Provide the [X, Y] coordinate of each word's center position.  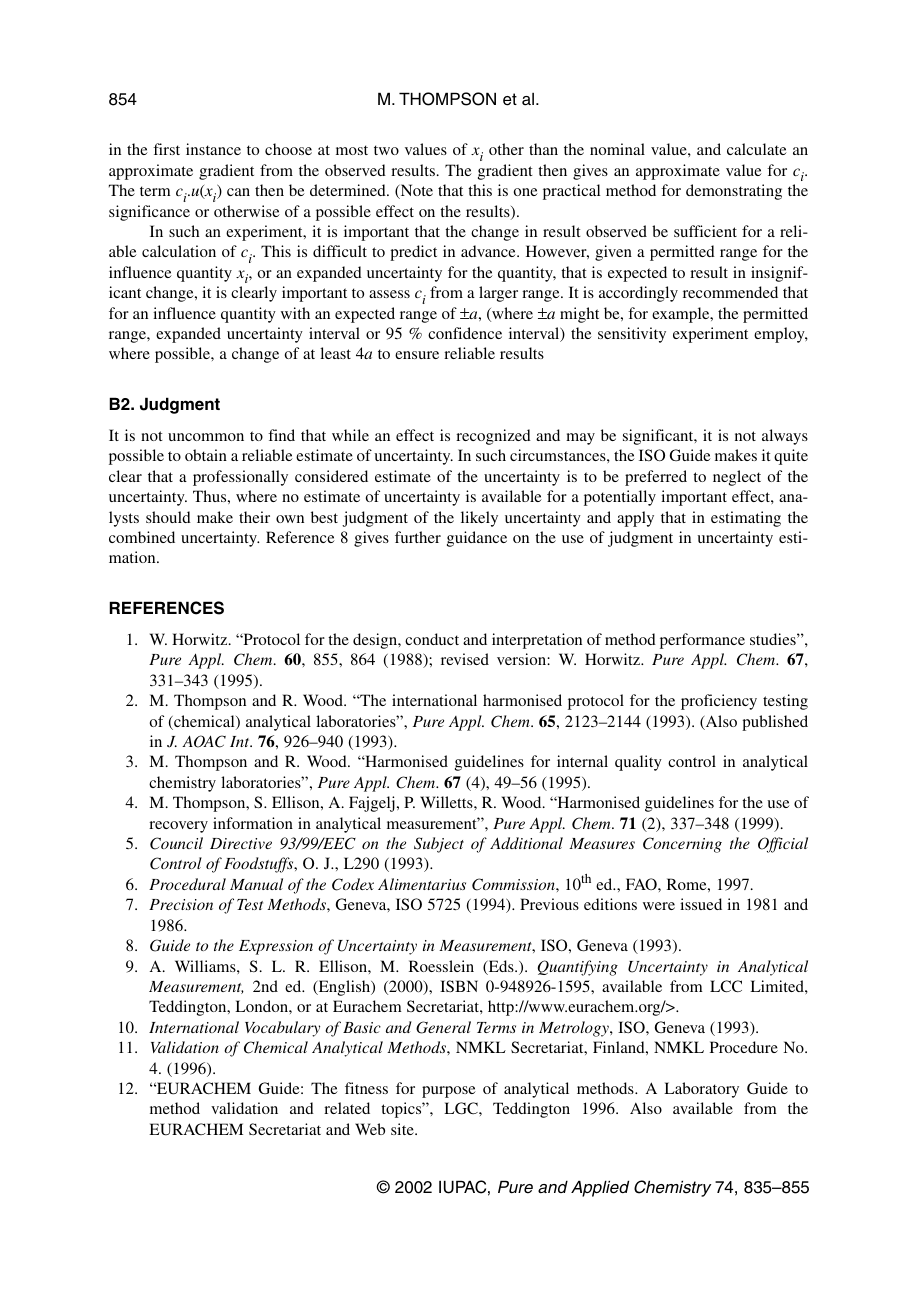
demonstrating [734, 192]
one [526, 192]
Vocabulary [282, 1029]
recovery [178, 827]
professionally [240, 478]
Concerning [682, 845]
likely [479, 519]
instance [213, 149]
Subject [439, 845]
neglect [737, 478]
